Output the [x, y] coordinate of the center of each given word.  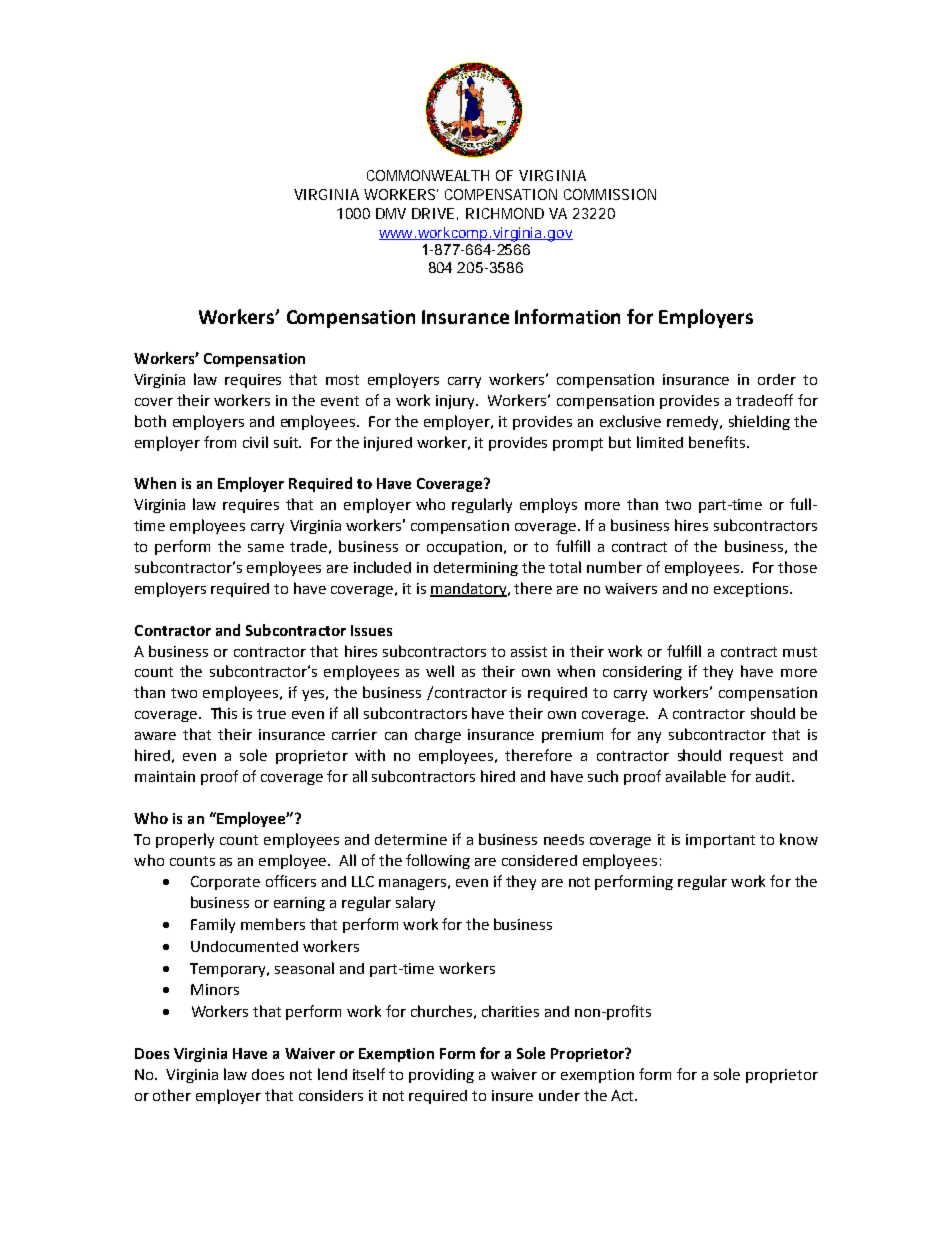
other [172, 1095]
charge [438, 735]
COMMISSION [610, 194]
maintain [165, 776]
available [696, 776]
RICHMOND [505, 213]
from [220, 442]
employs [548, 505]
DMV [391, 213]
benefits [717, 442]
